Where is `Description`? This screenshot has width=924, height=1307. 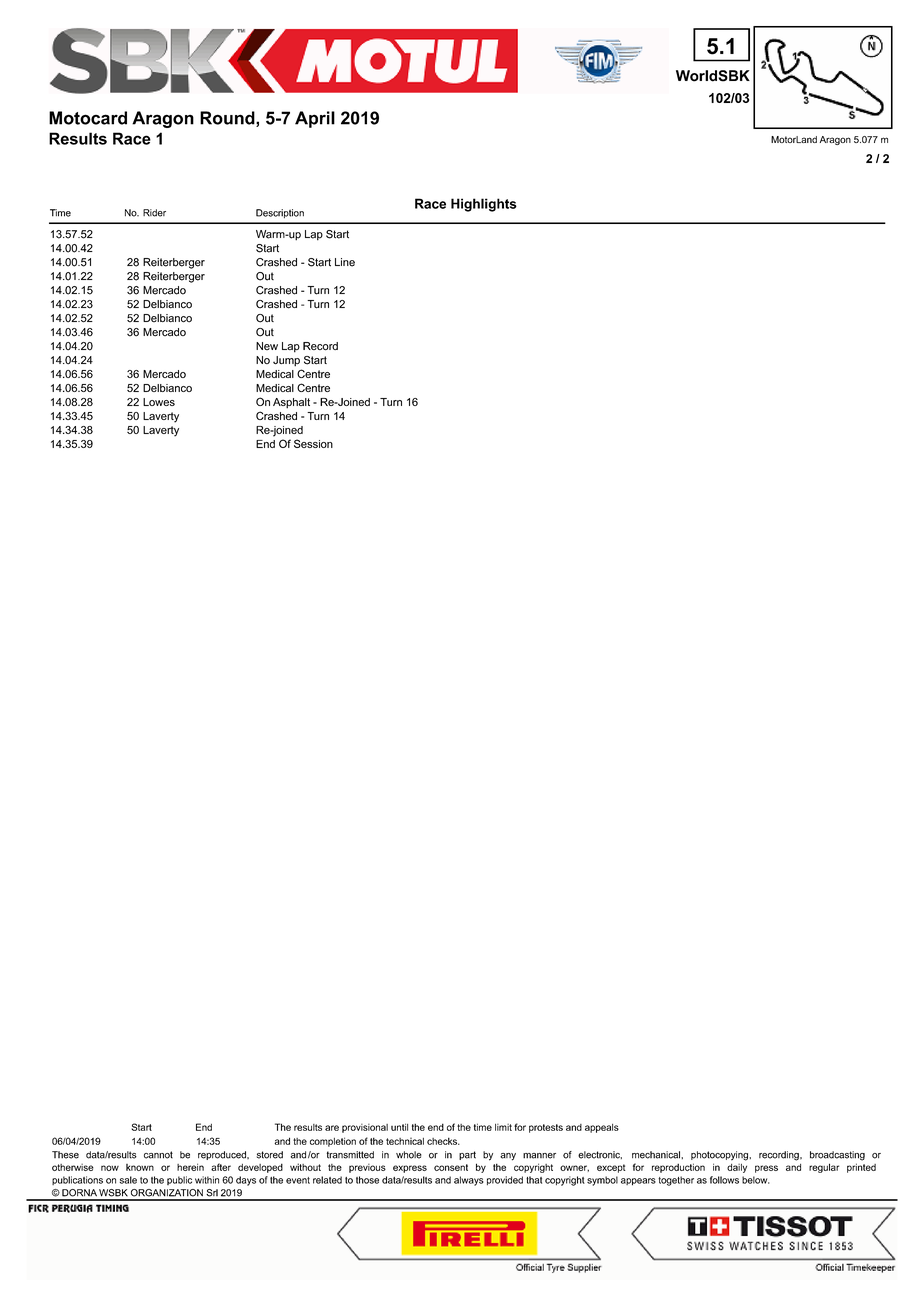
Description is located at coordinates (280, 213).
